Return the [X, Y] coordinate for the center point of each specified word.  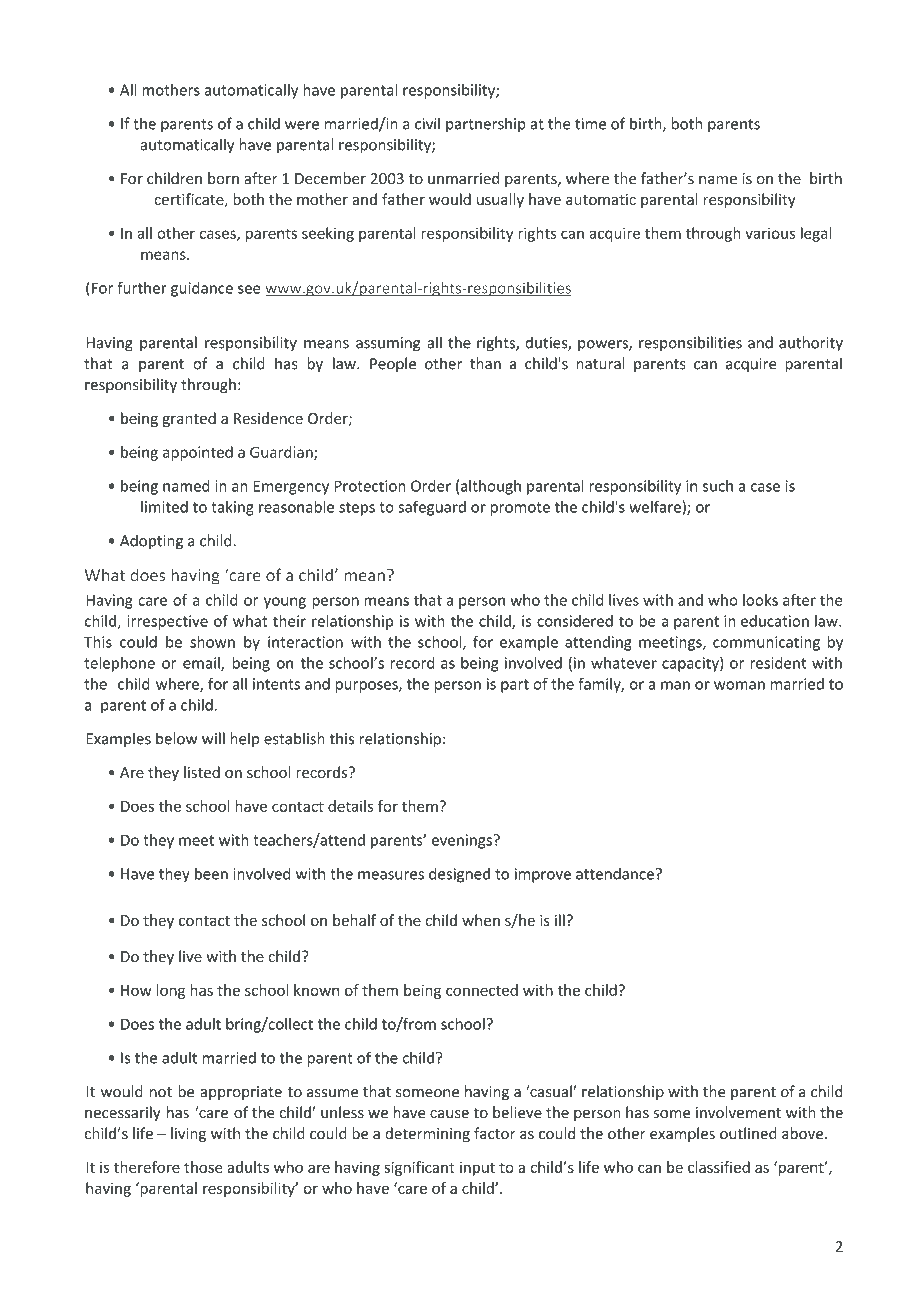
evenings [463, 841]
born [223, 178]
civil [427, 123]
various [770, 233]
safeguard [432, 508]
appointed [198, 453]
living [188, 1134]
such [718, 486]
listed [202, 772]
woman [739, 685]
